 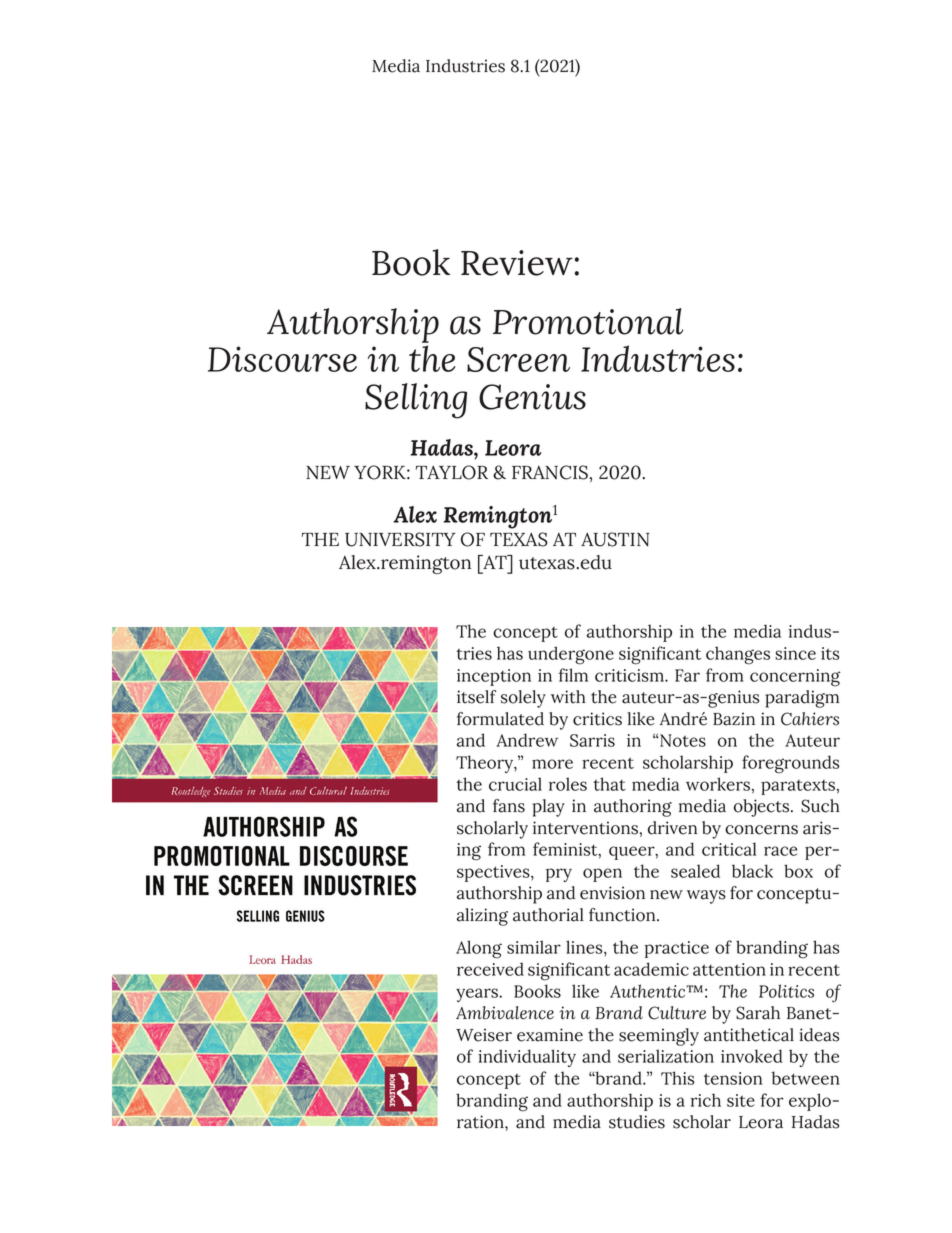 I want to click on with, so click(x=568, y=697).
